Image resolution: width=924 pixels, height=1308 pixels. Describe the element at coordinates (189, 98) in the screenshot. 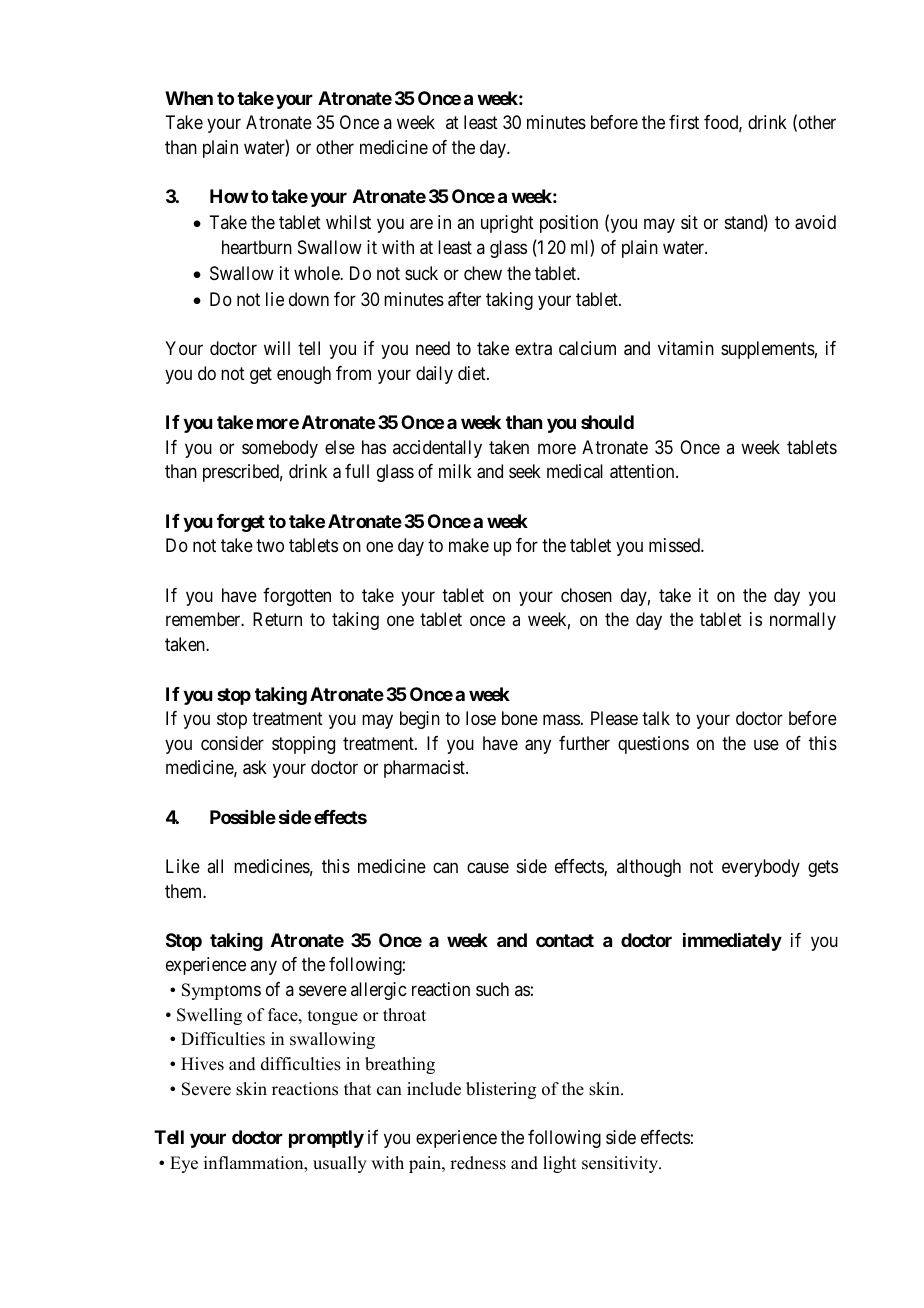

I see `When` at that location.
